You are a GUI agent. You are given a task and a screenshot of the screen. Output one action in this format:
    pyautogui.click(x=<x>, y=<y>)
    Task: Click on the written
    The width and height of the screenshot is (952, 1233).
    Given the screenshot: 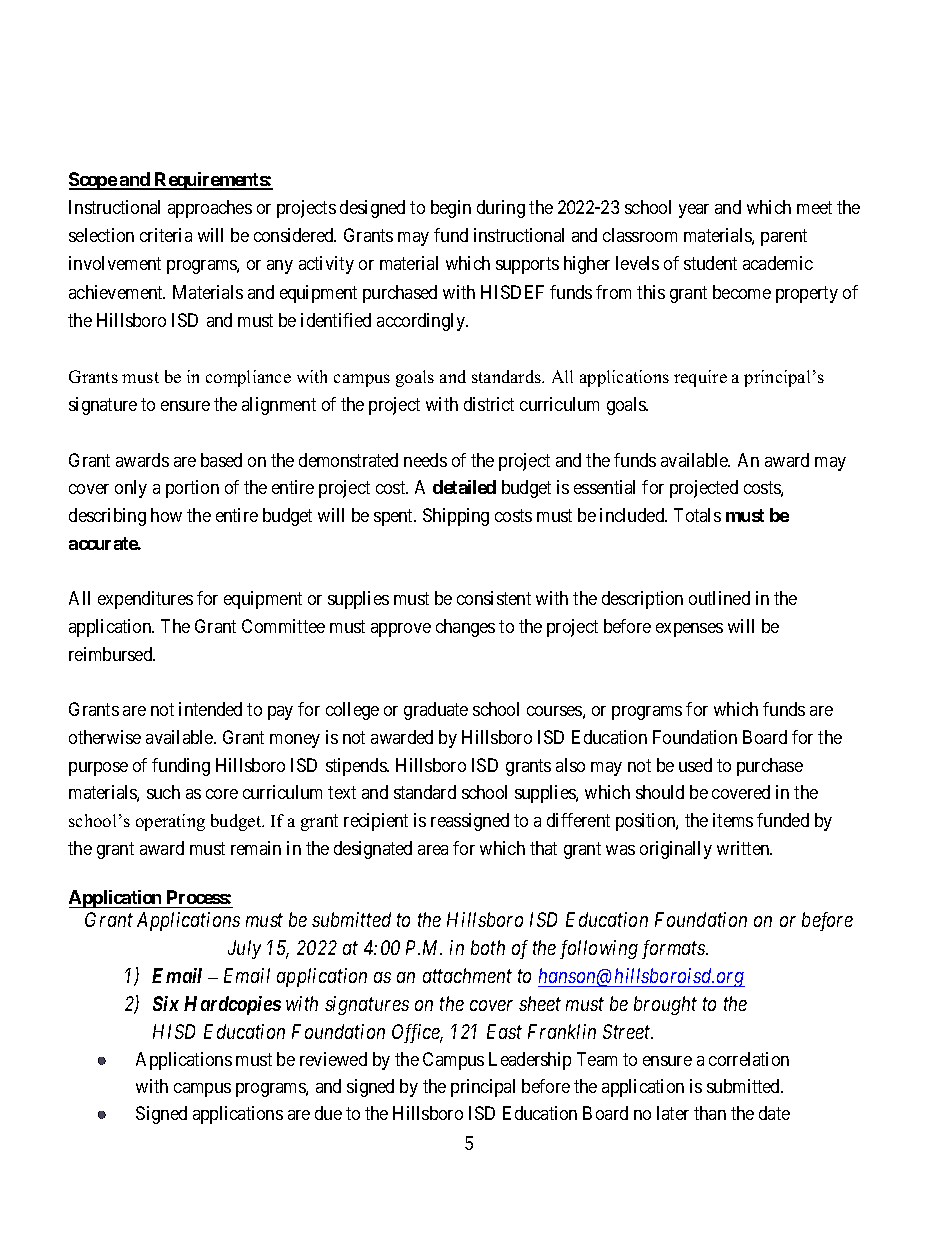 What is the action you would take?
    pyautogui.click(x=744, y=848)
